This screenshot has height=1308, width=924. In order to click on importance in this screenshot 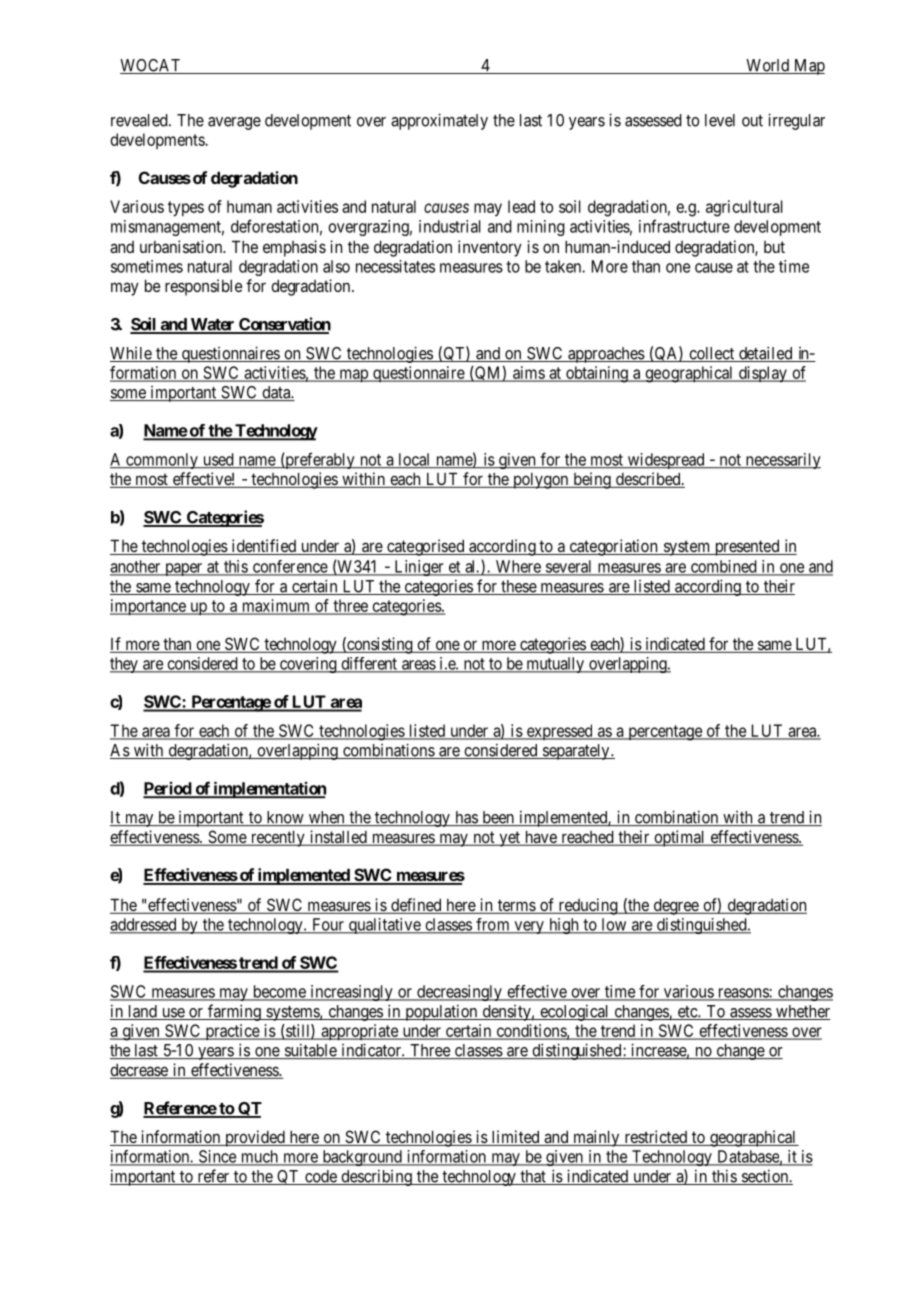, I will do `click(149, 607)`.
